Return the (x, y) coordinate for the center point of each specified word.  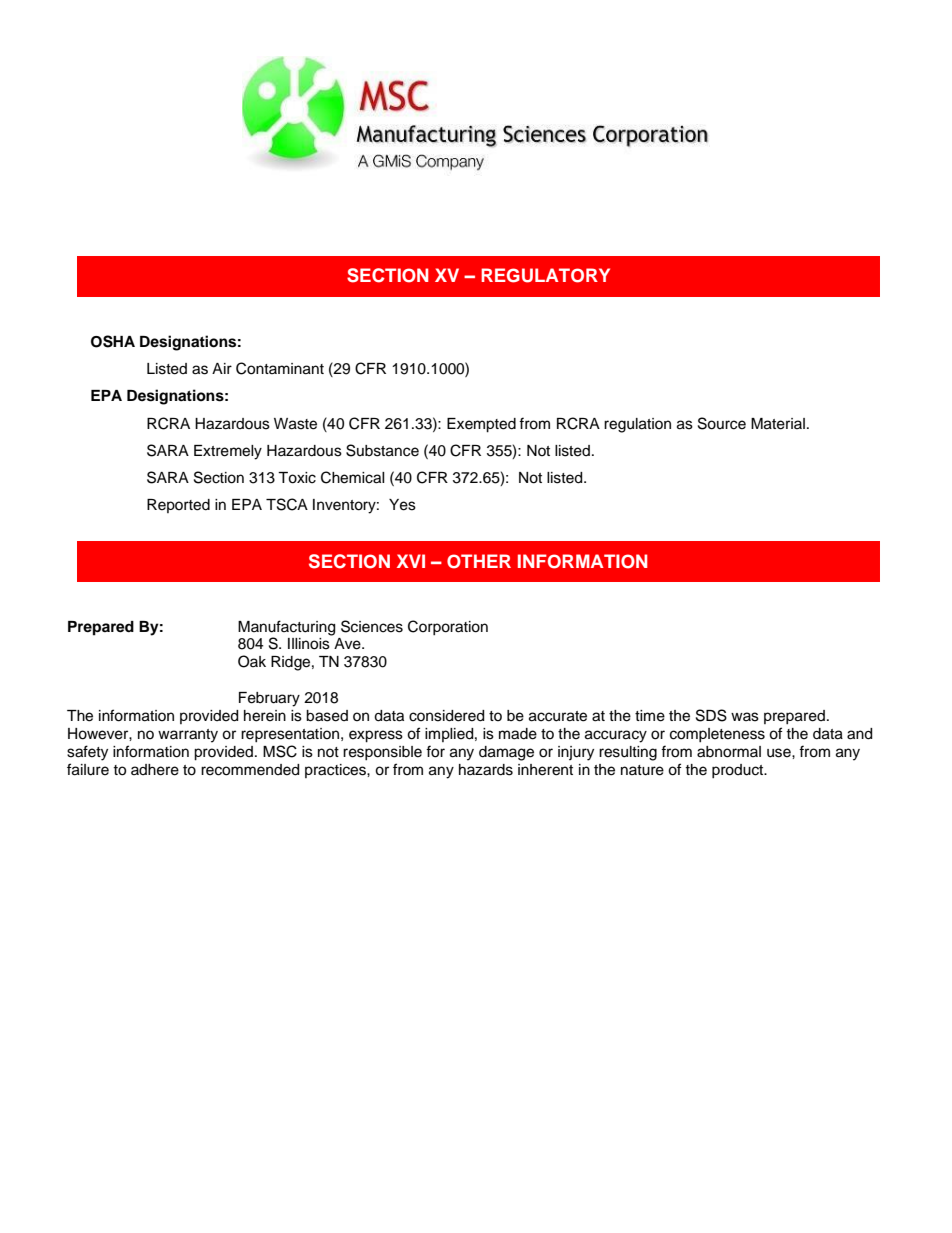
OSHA (113, 341)
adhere (155, 770)
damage (506, 753)
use (780, 753)
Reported (178, 506)
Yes (402, 505)
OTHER (479, 561)
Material (778, 424)
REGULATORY (545, 275)
